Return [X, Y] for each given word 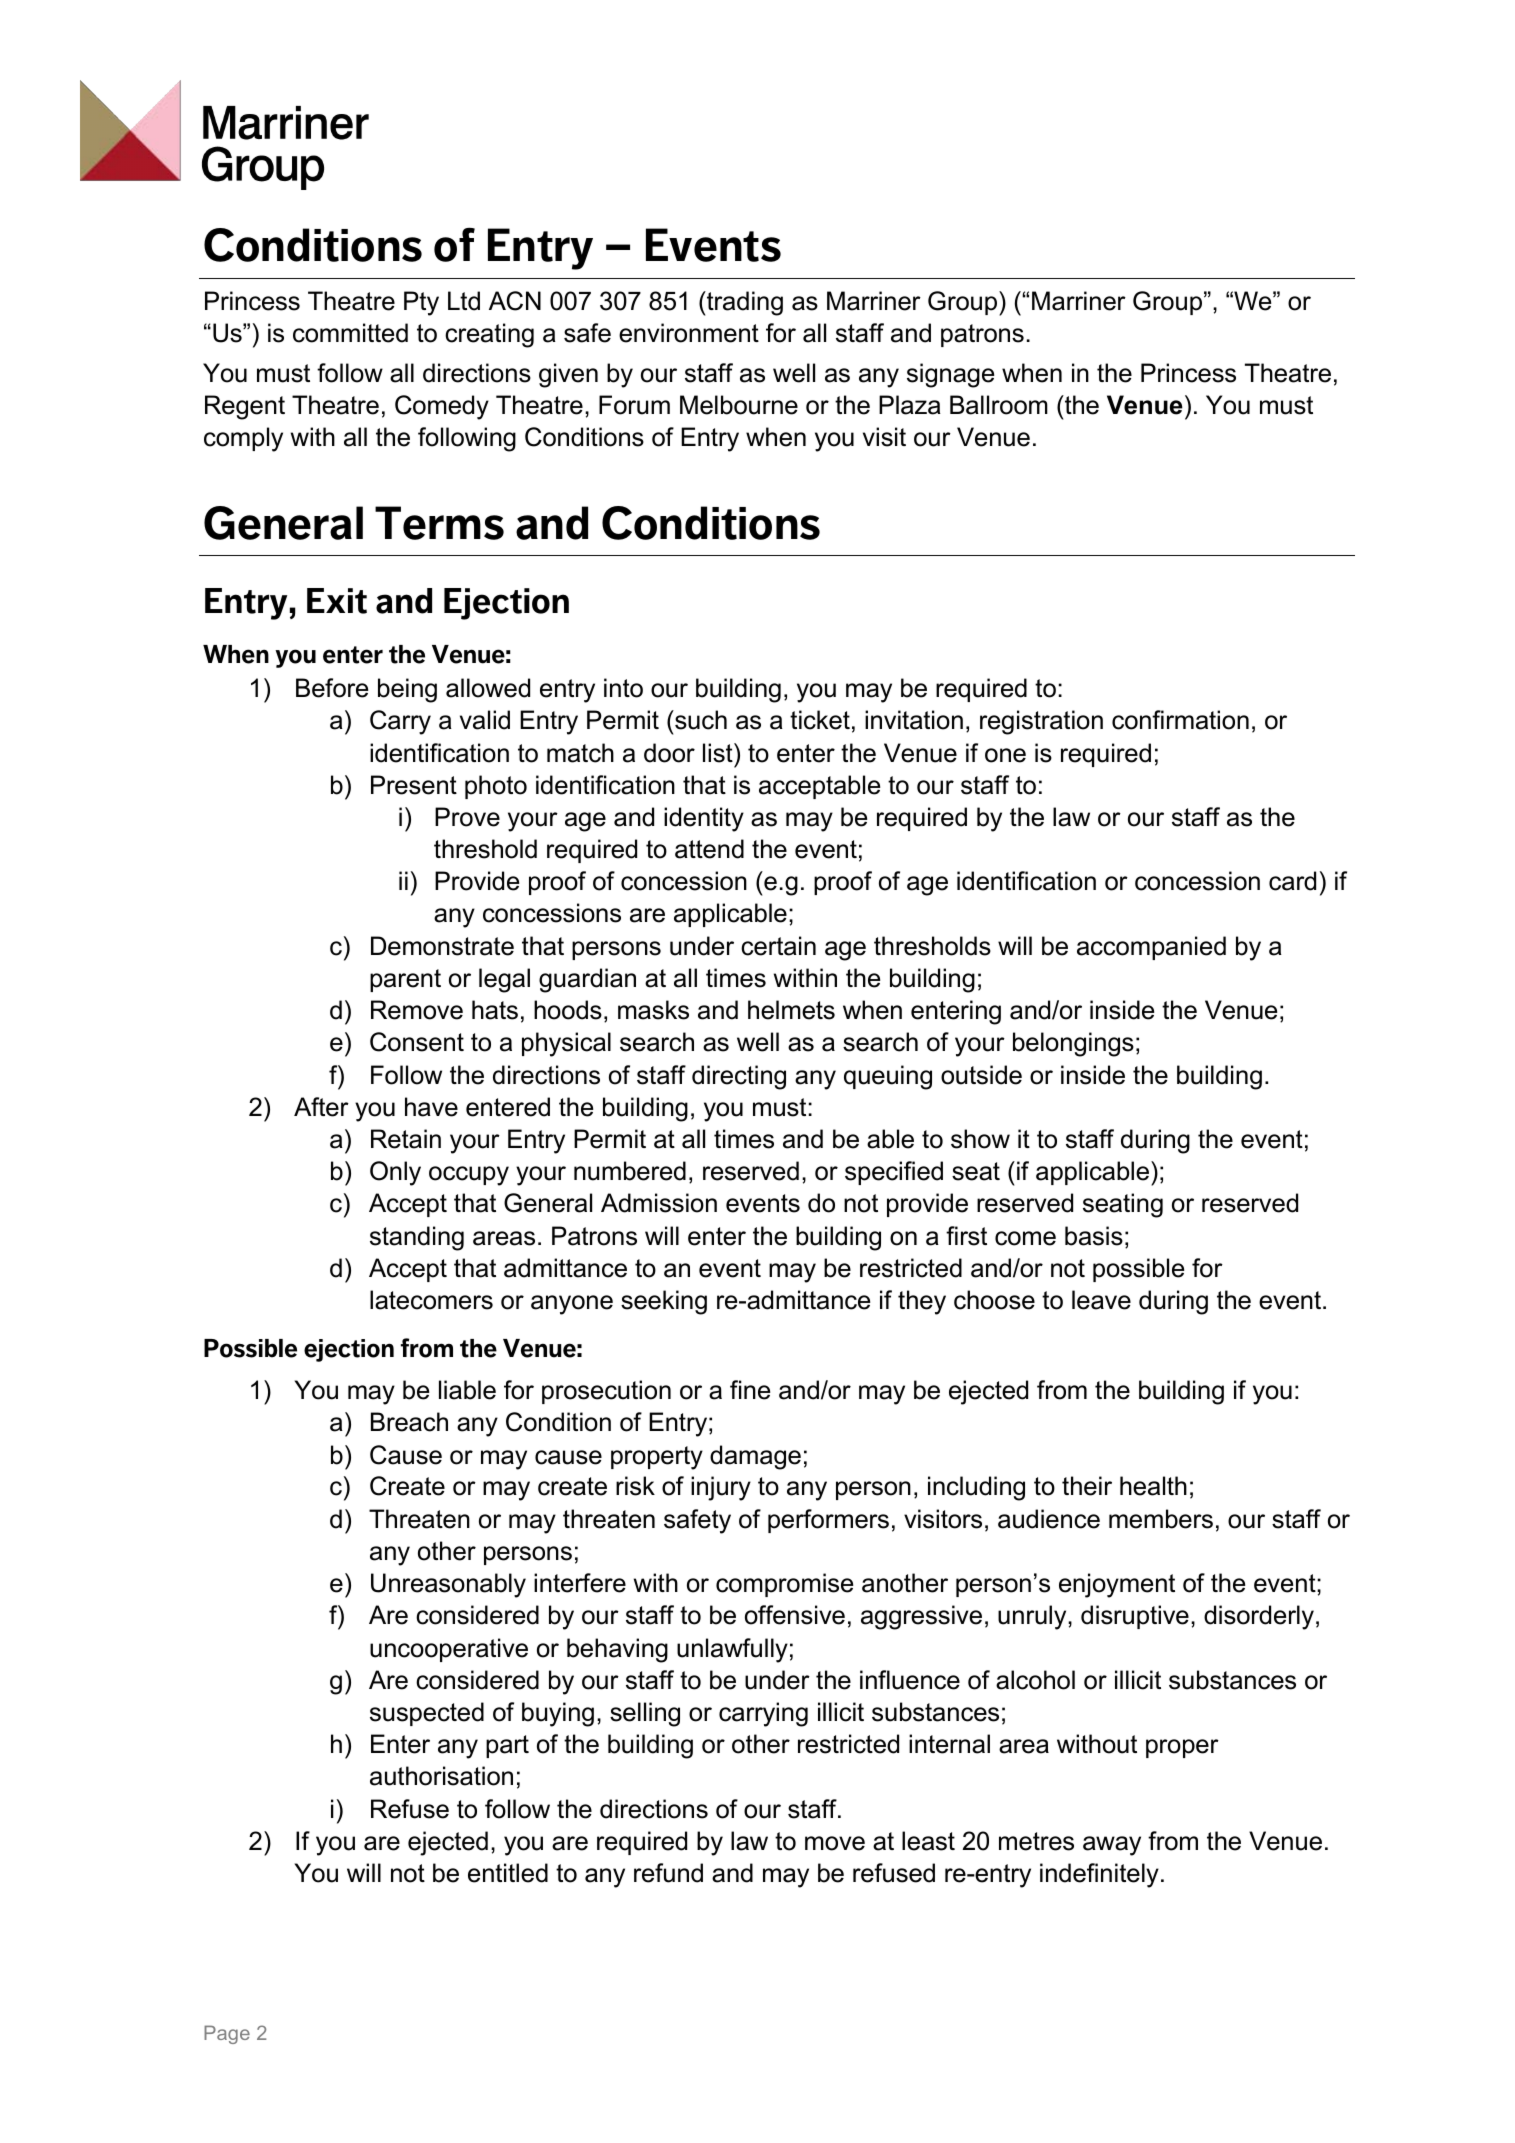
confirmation [1180, 720]
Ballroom [999, 405]
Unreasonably [448, 1585]
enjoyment [1117, 1585]
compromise [784, 1585]
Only [395, 1173]
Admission [659, 1203]
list [719, 753]
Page [227, 2034]
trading [744, 303]
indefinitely [1099, 1875]
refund [668, 1873]
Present [414, 785]
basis [1094, 1236]
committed [350, 333]
